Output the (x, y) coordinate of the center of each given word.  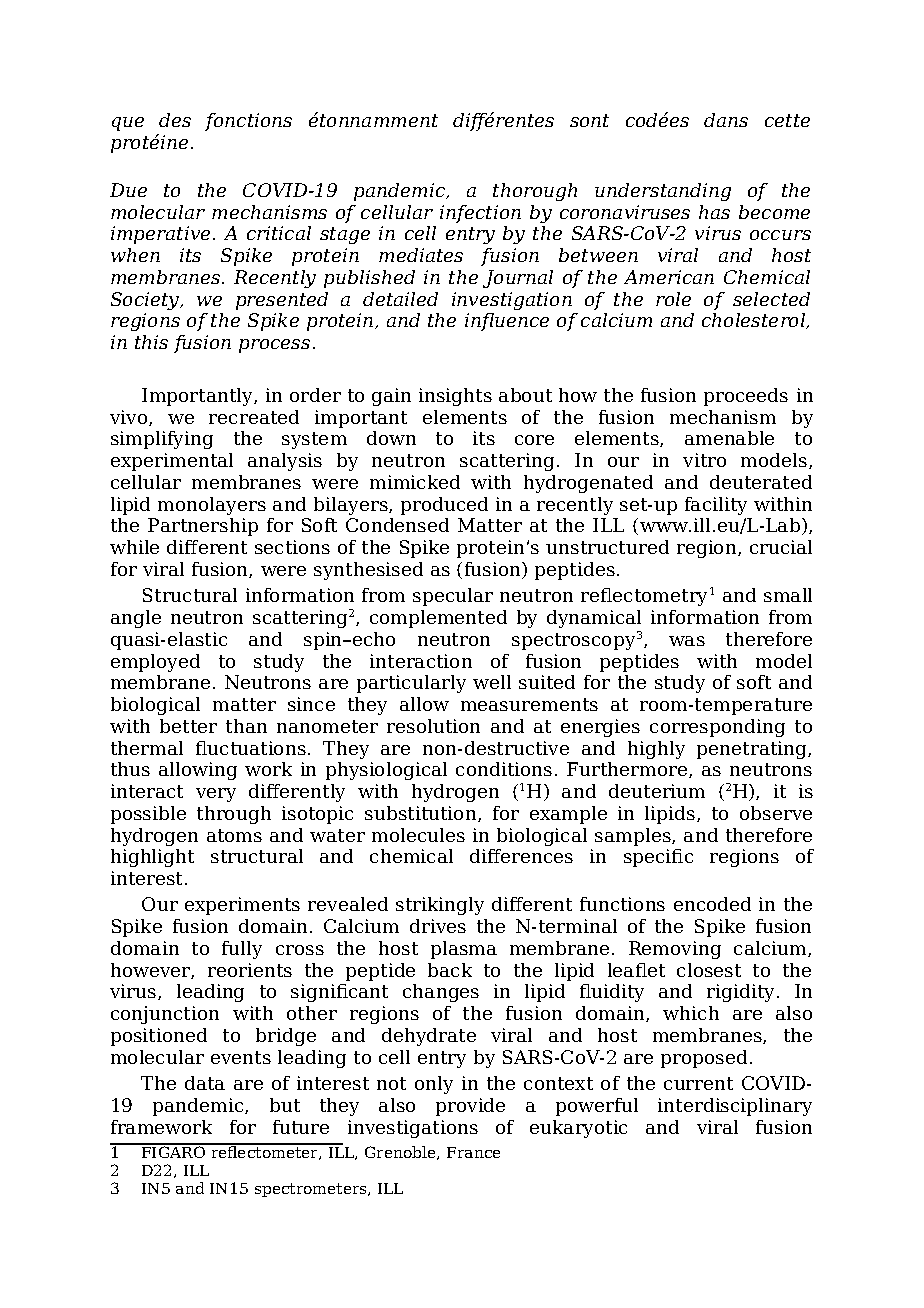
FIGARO (174, 1151)
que (128, 124)
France (473, 1152)
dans (726, 120)
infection (480, 214)
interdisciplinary (735, 1107)
